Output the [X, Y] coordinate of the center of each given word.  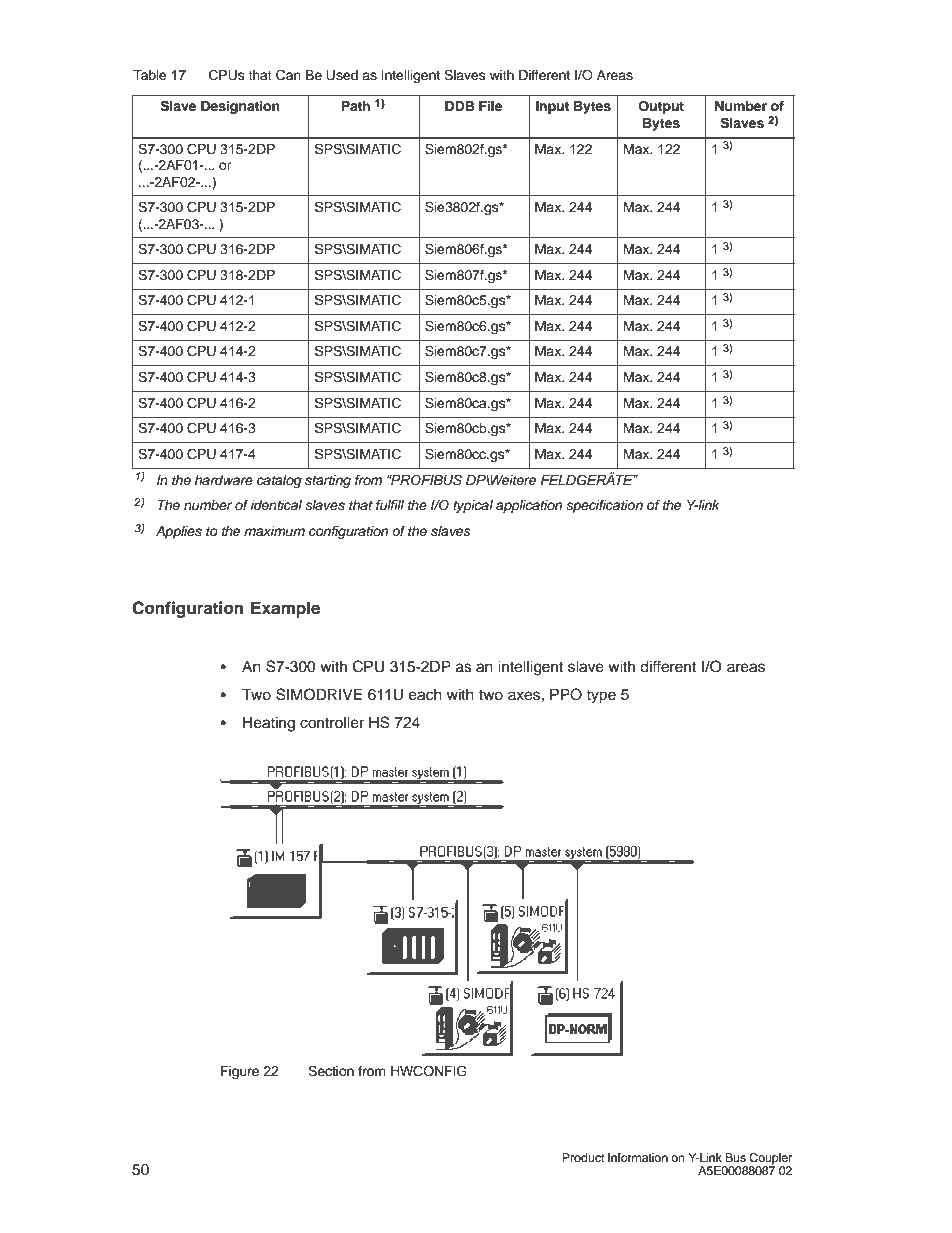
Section [331, 1071]
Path [355, 106]
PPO [566, 694]
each [425, 695]
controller [332, 723]
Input [552, 107]
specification [604, 506]
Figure [240, 1072]
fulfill [390, 505]
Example [285, 609]
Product [583, 1157]
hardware [224, 480]
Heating [269, 724]
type [601, 697]
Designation [240, 107]
